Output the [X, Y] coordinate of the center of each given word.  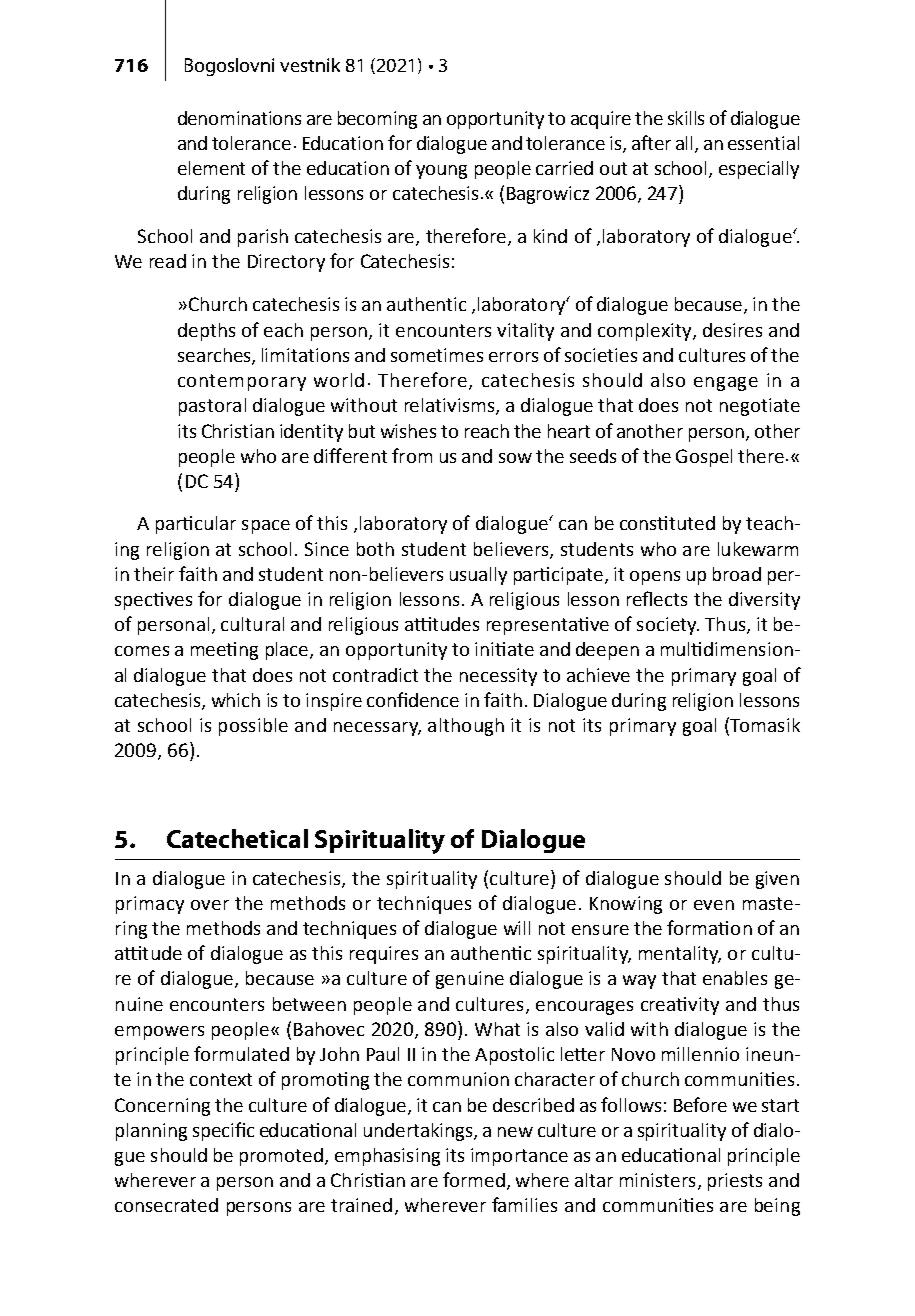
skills [686, 118]
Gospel [704, 458]
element [211, 168]
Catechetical [237, 838]
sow [515, 458]
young [441, 172]
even [714, 905]
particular [196, 525]
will [517, 928]
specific [223, 1131]
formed [474, 1179]
